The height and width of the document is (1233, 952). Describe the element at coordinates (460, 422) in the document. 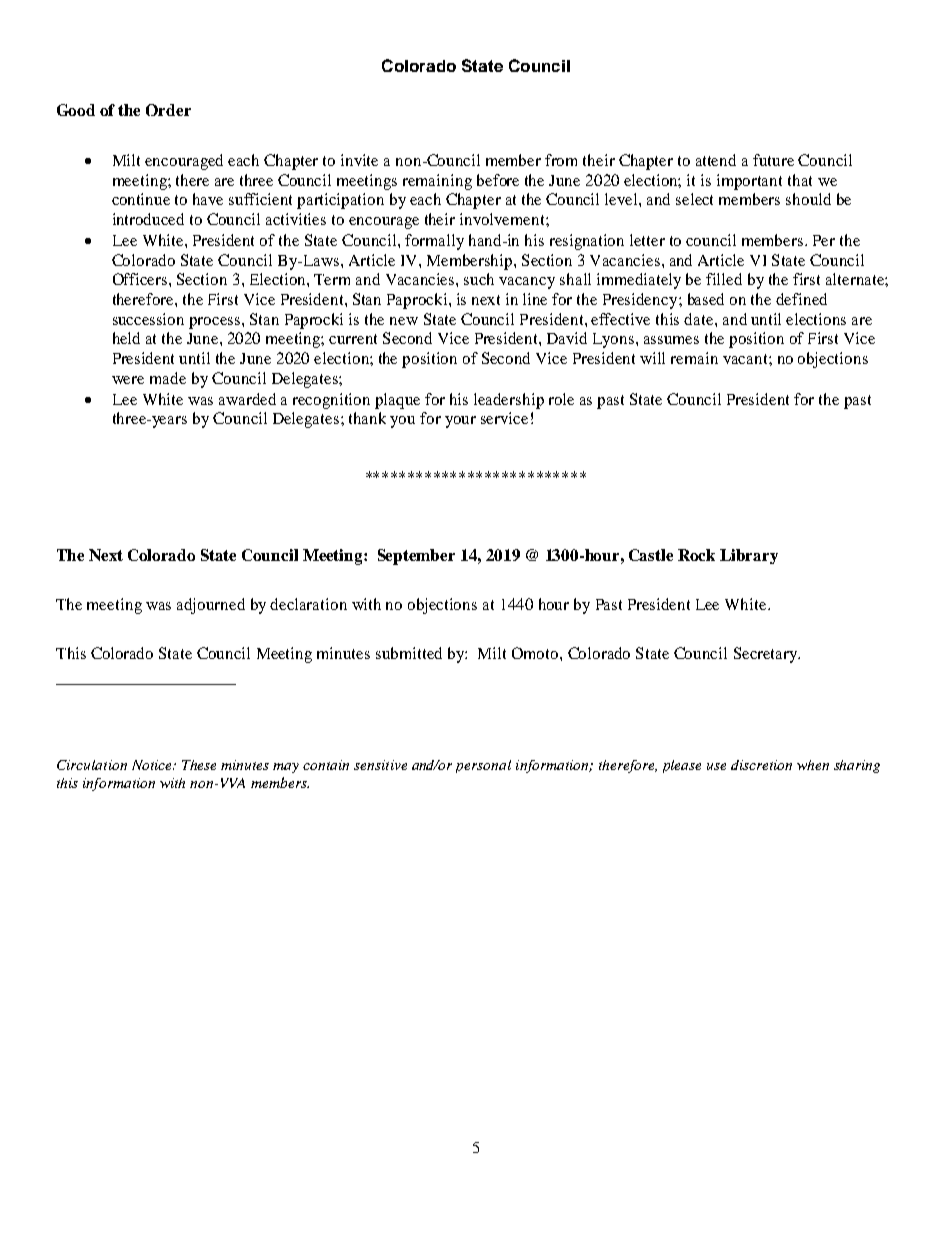

I see `your` at that location.
